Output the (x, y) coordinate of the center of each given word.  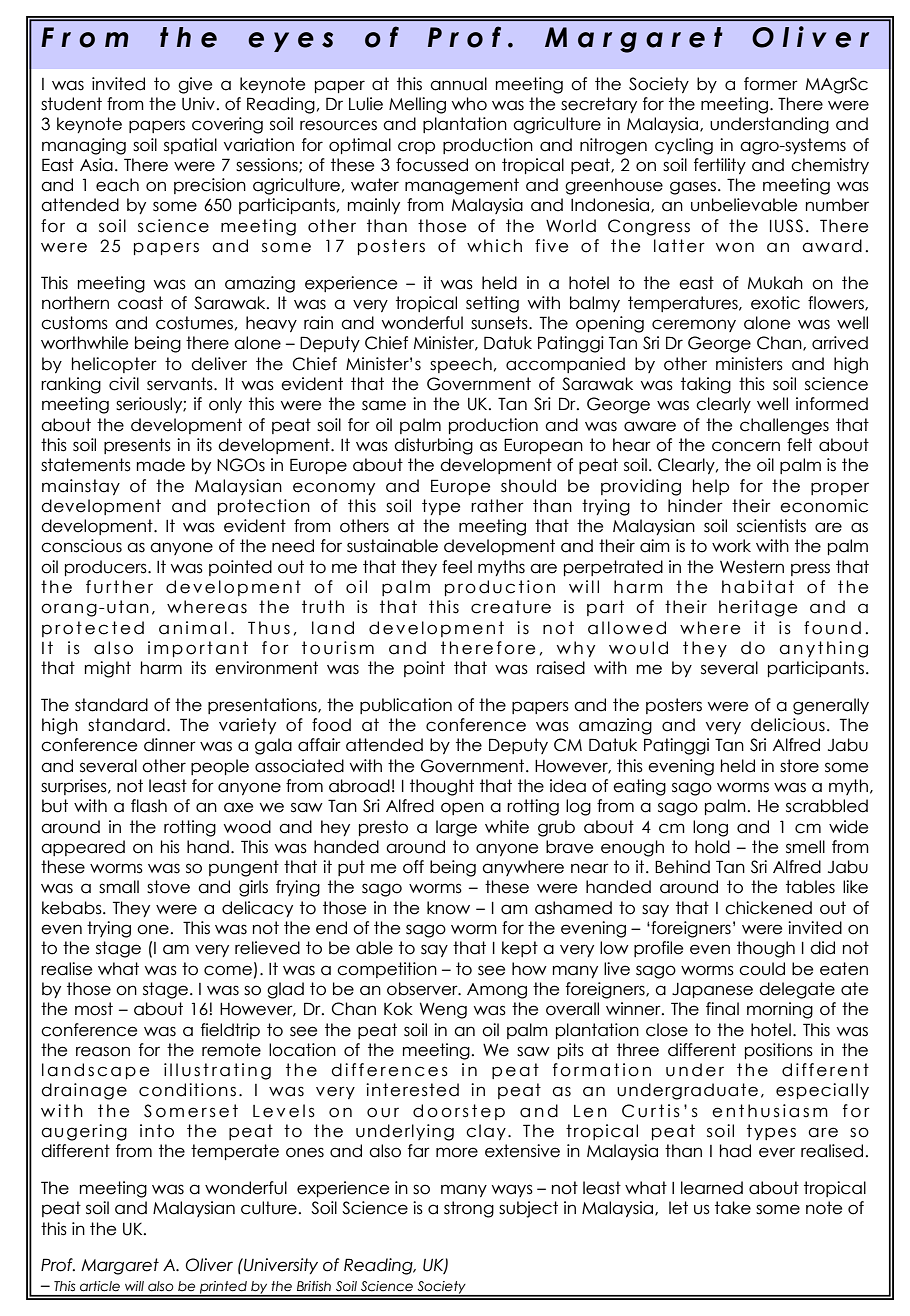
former (771, 84)
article (100, 1286)
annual (458, 84)
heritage (758, 608)
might (108, 669)
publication (406, 706)
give (195, 85)
